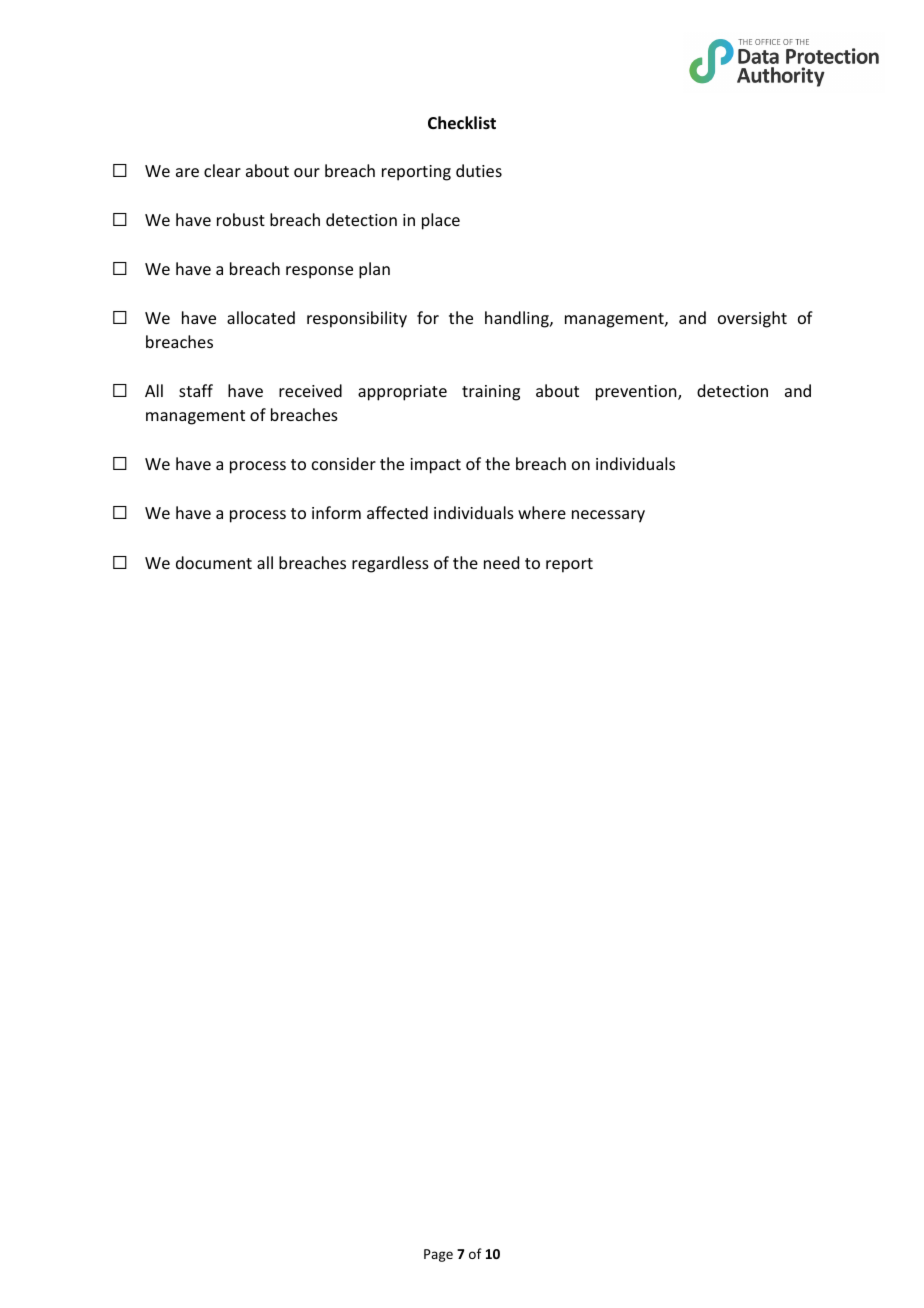  Describe the element at coordinates (438, 1255) in the page. I see `Page` at that location.
